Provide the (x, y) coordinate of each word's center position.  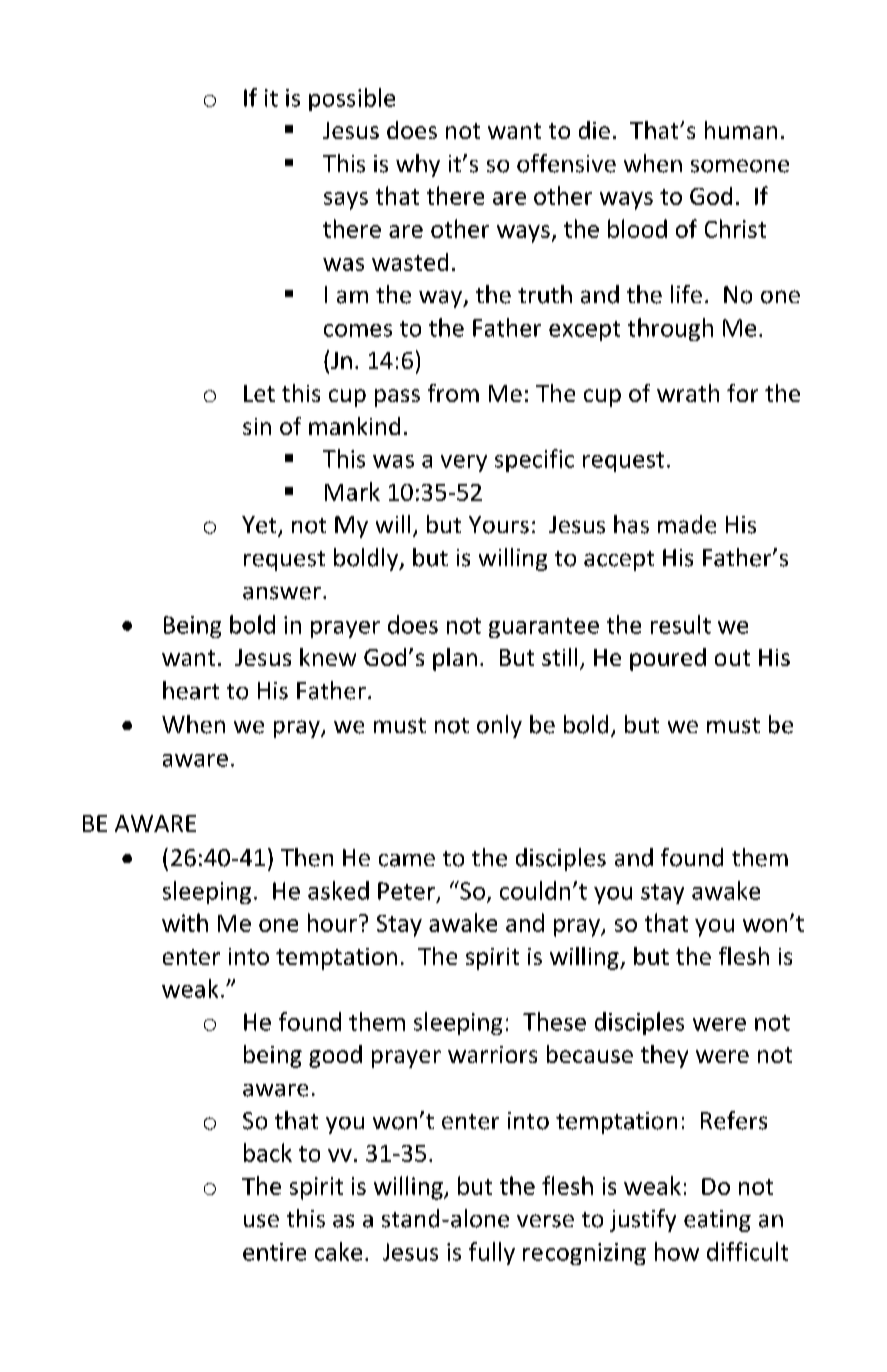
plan (455, 659)
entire (274, 1252)
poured (668, 659)
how (677, 1251)
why (418, 165)
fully (492, 1253)
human (741, 130)
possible (352, 99)
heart (191, 690)
